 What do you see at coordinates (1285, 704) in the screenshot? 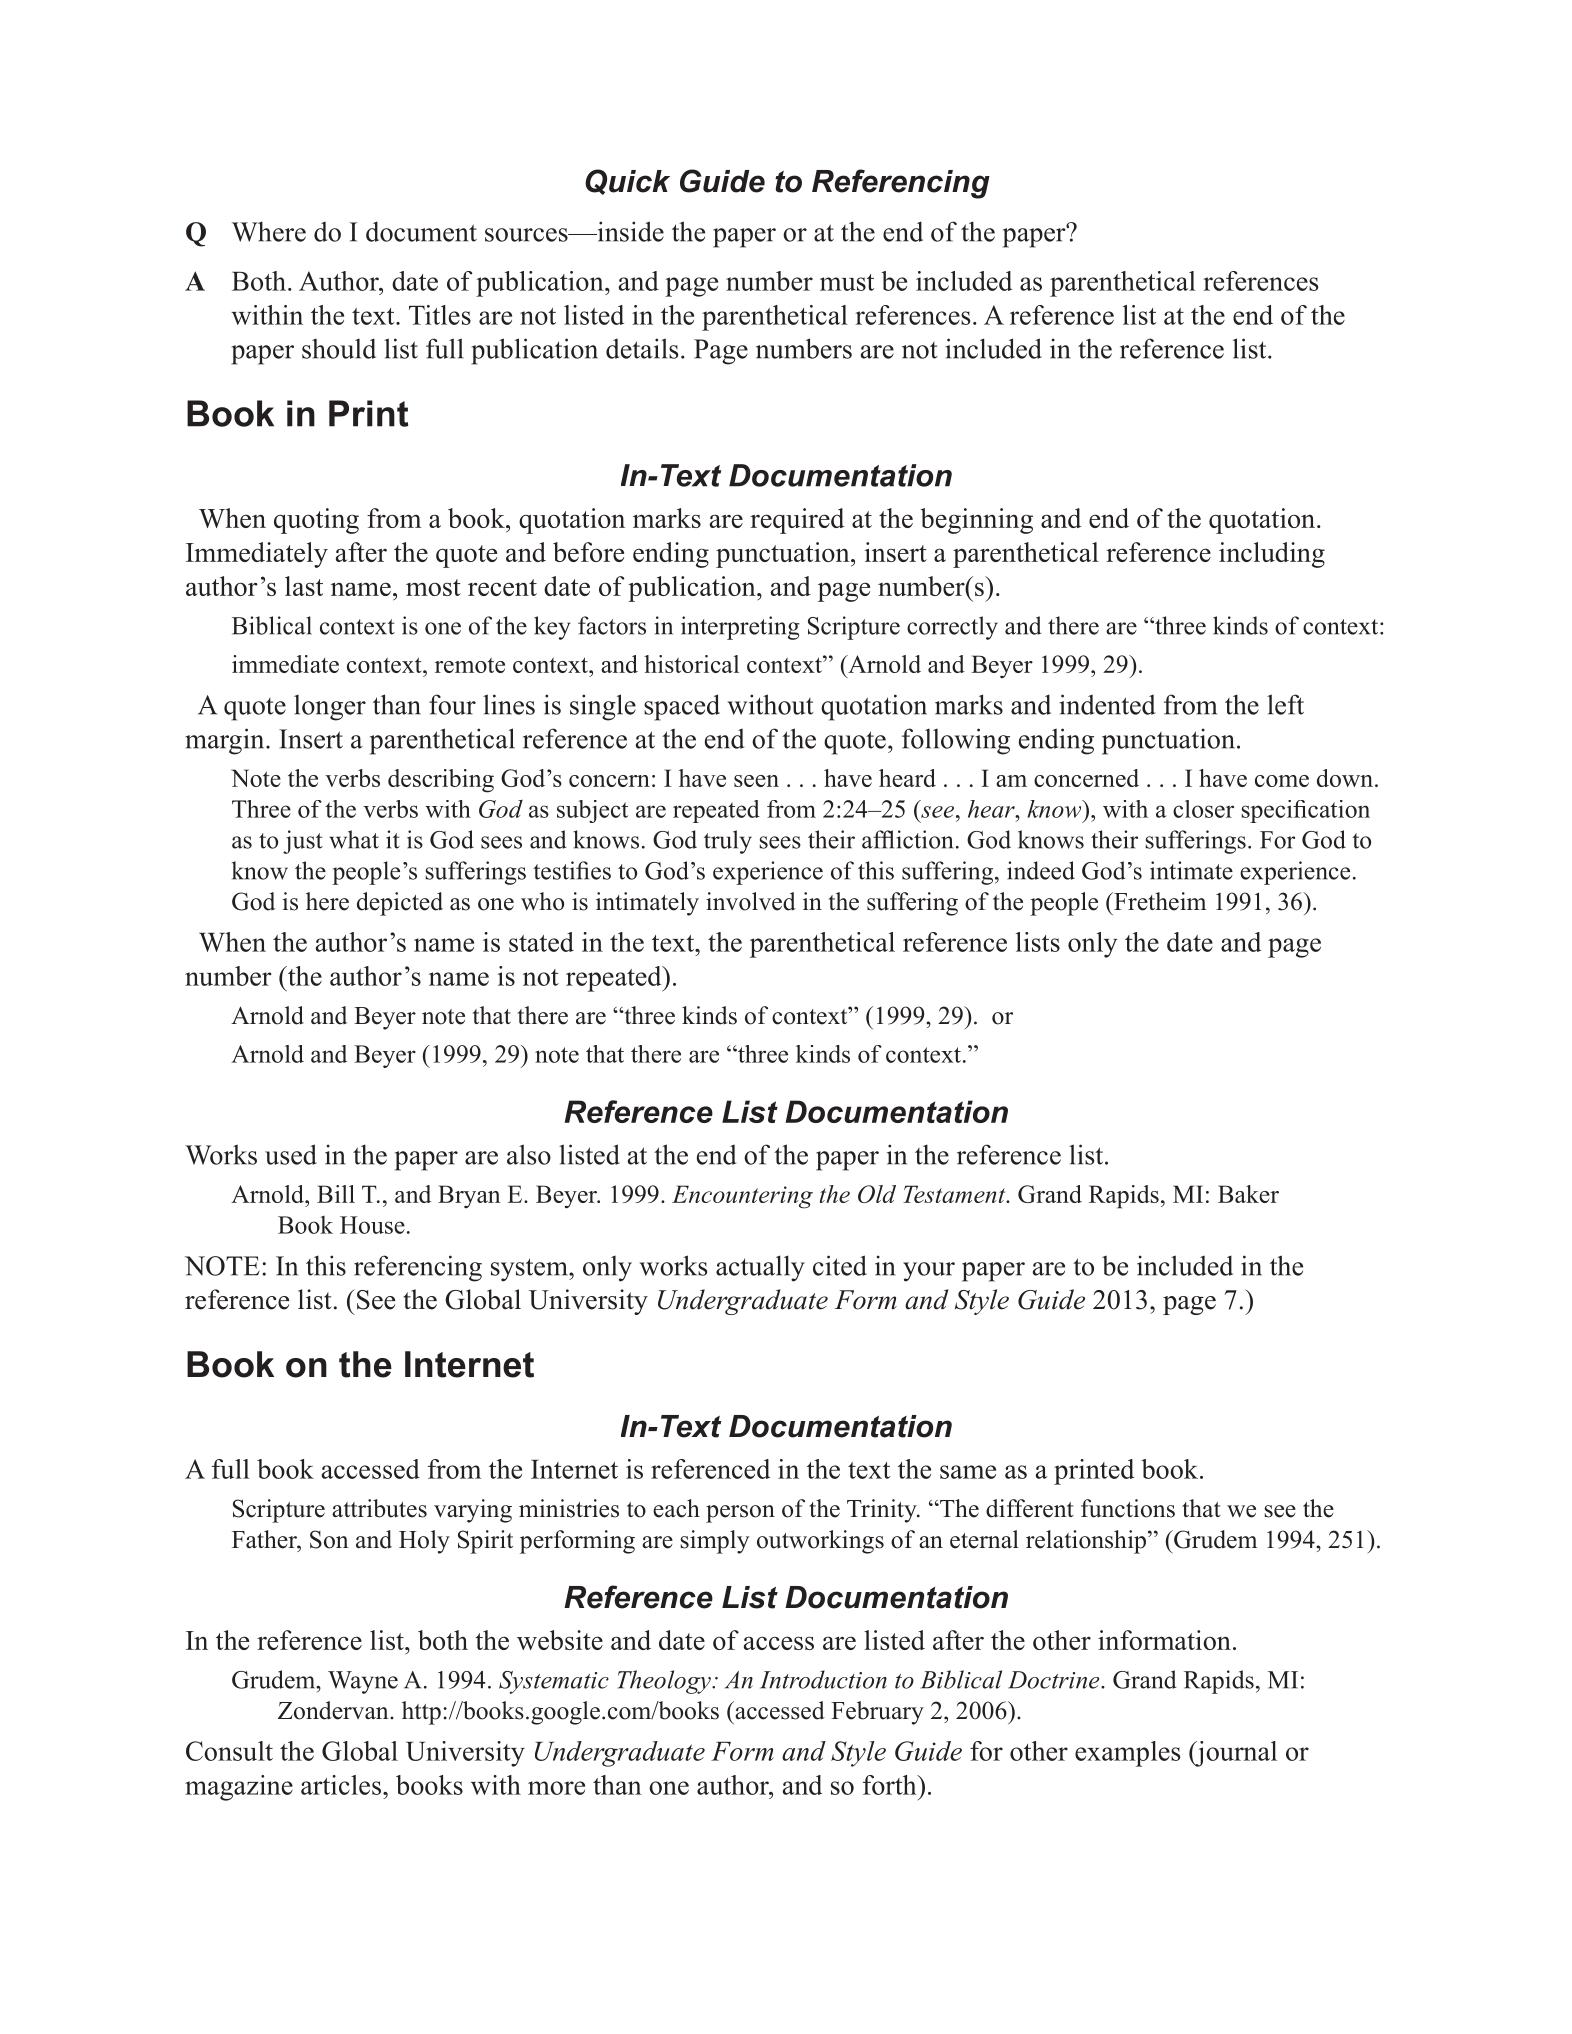
I see `left` at bounding box center [1285, 704].
